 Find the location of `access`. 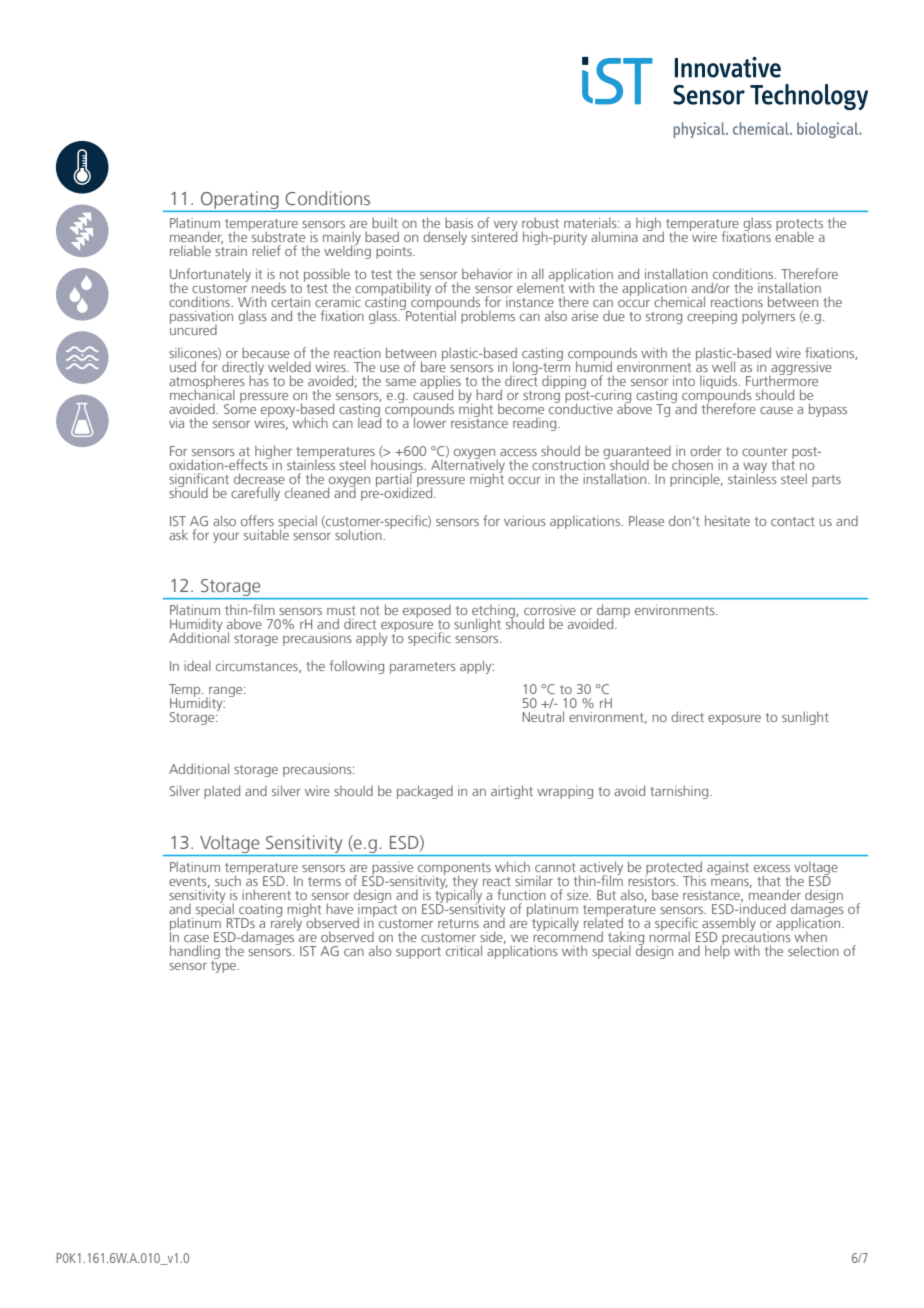

access is located at coordinates (518, 452).
